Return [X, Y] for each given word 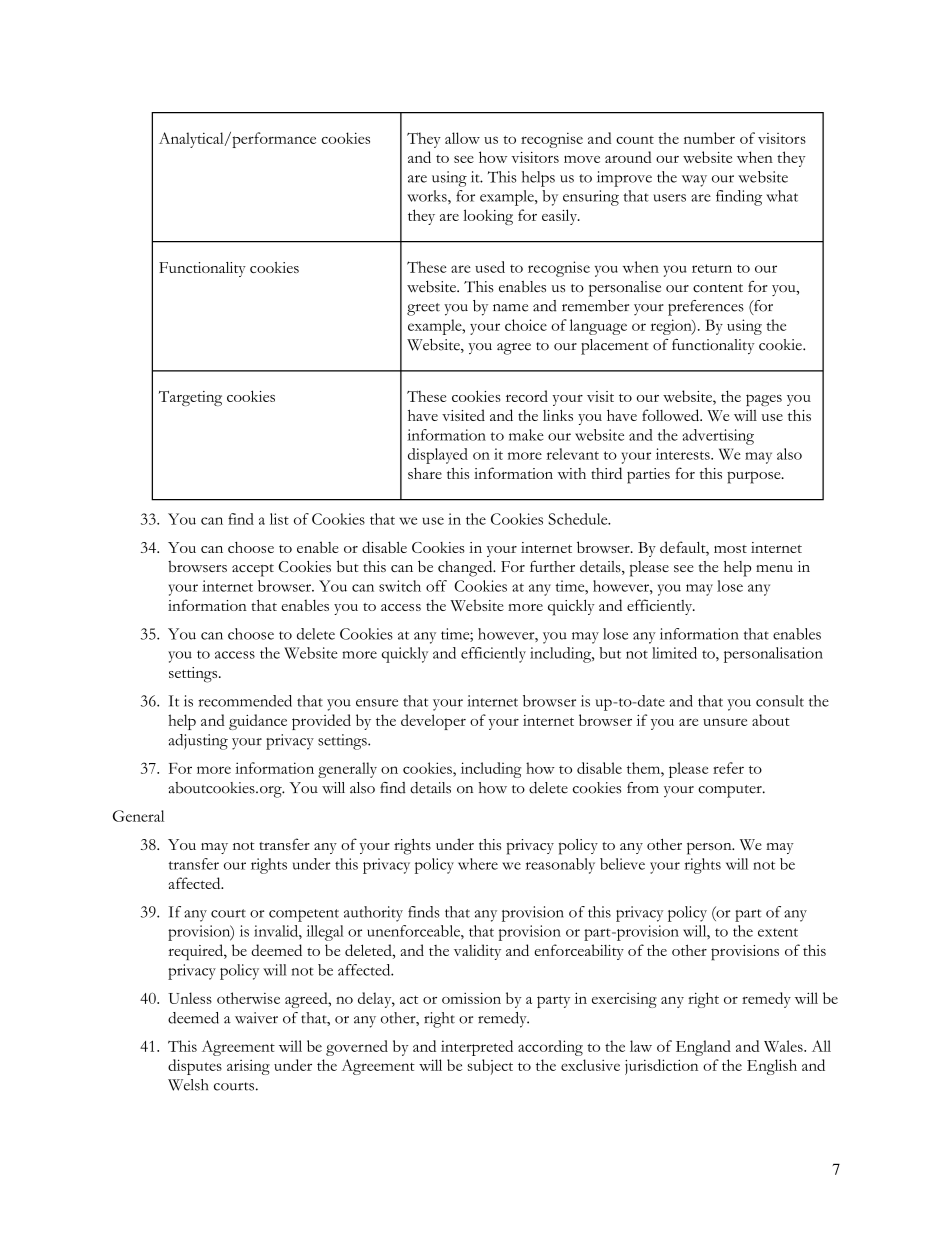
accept [253, 570]
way [694, 181]
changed [466, 568]
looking [488, 217]
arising [248, 1067]
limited [674, 653]
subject [490, 1067]
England [703, 1048]
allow [462, 138]
